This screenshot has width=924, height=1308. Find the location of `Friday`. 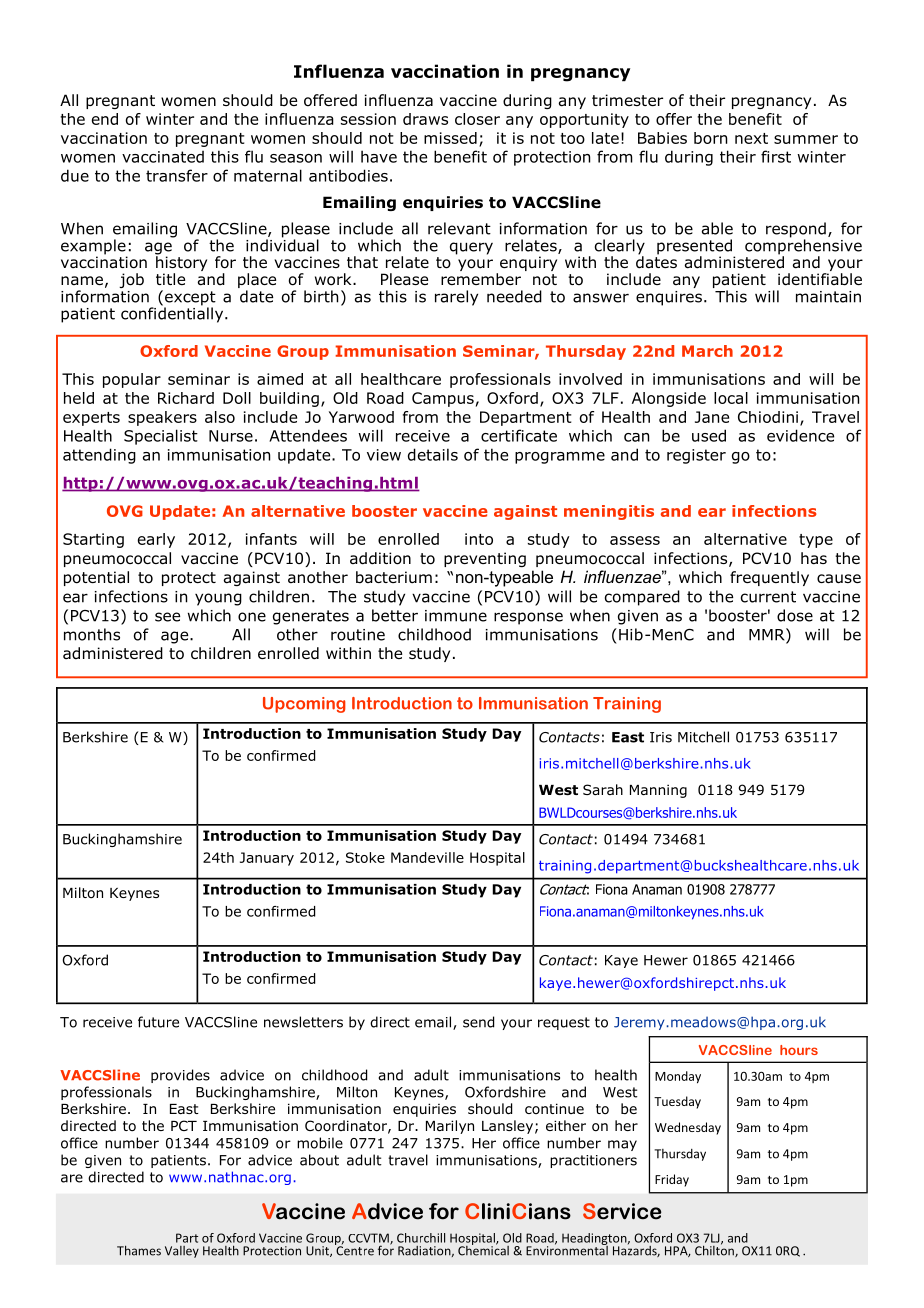

Friday is located at coordinates (672, 1180).
